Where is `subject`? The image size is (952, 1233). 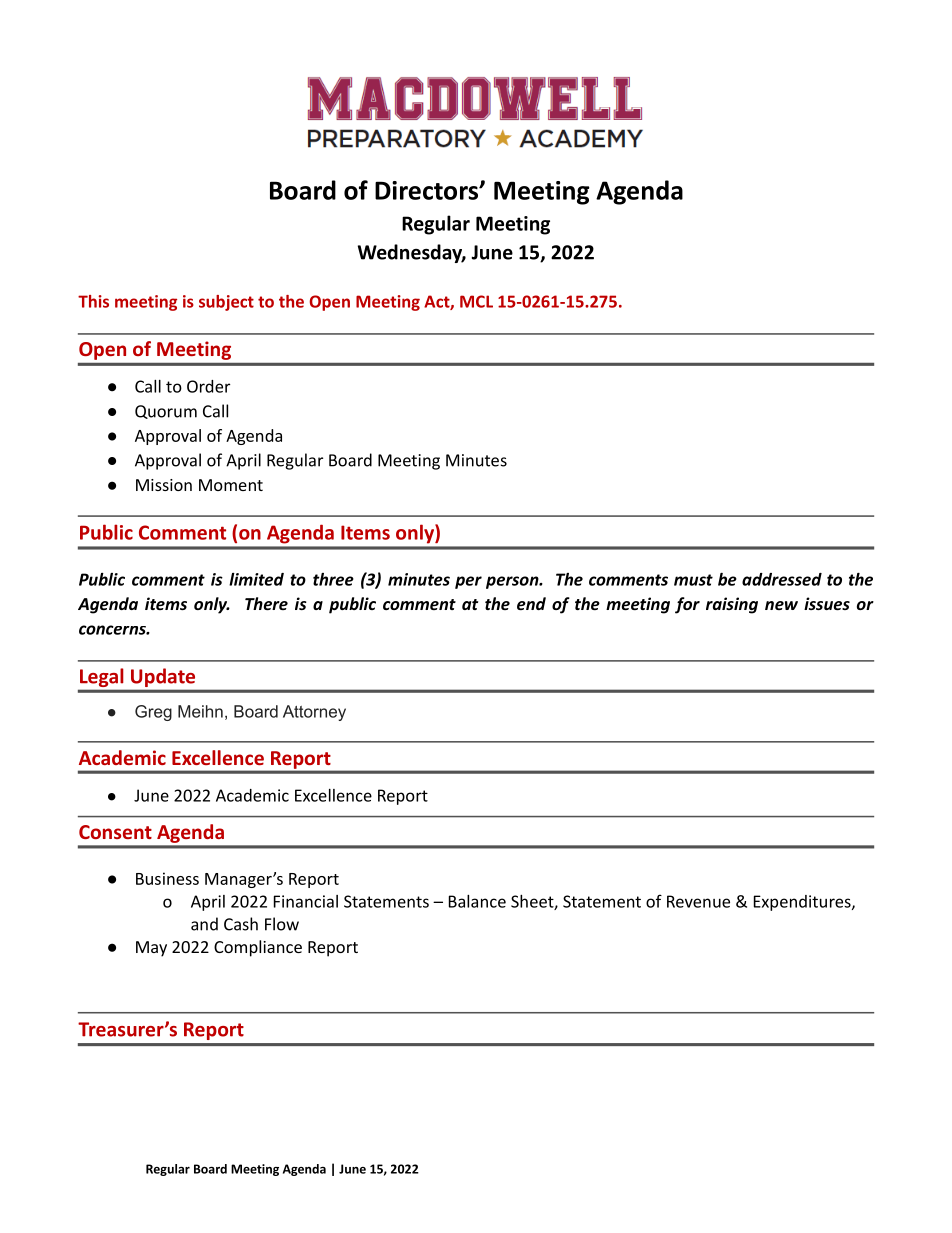 subject is located at coordinates (226, 303).
